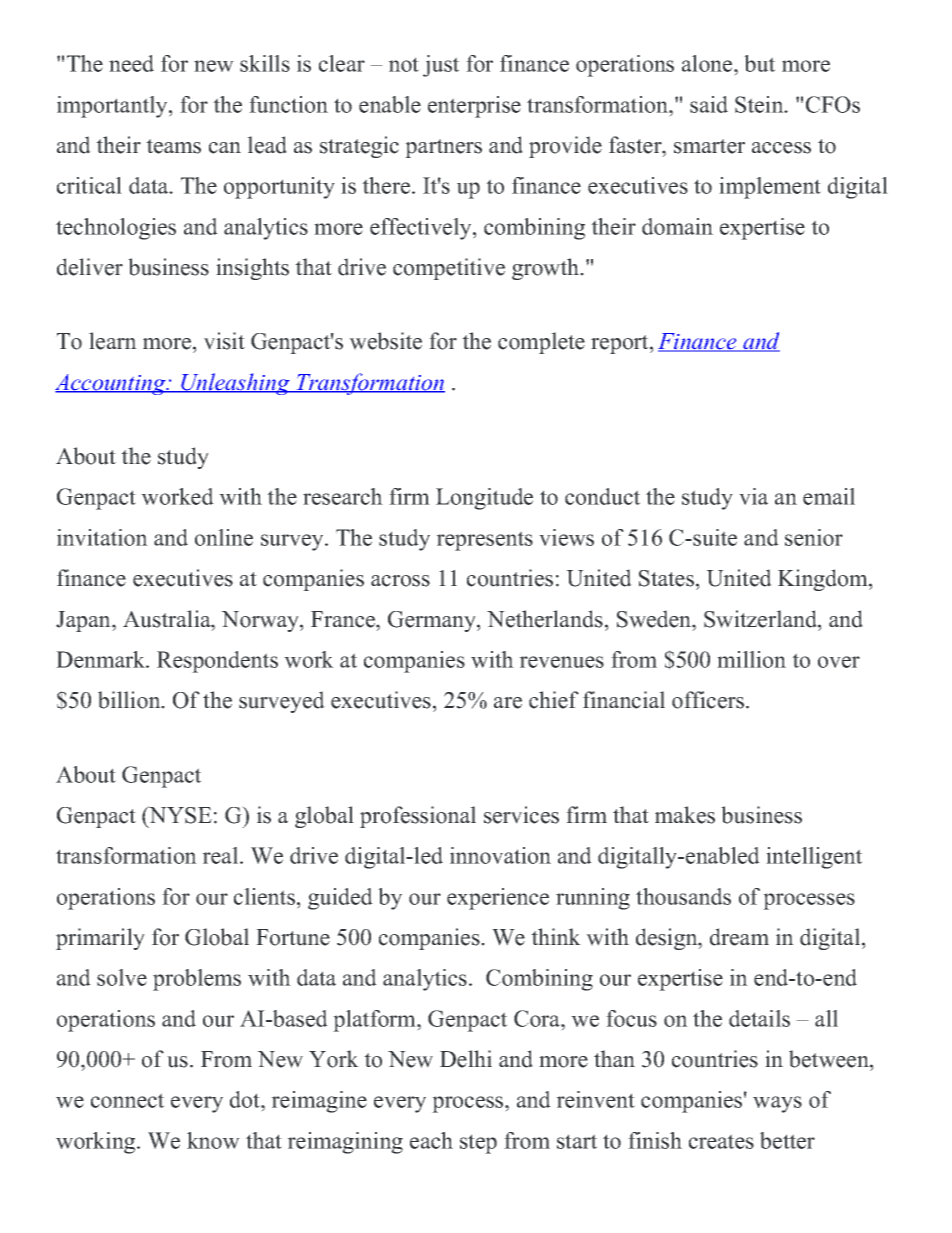  Describe the element at coordinates (179, 815) in the document. I see `NYSE` at that location.
